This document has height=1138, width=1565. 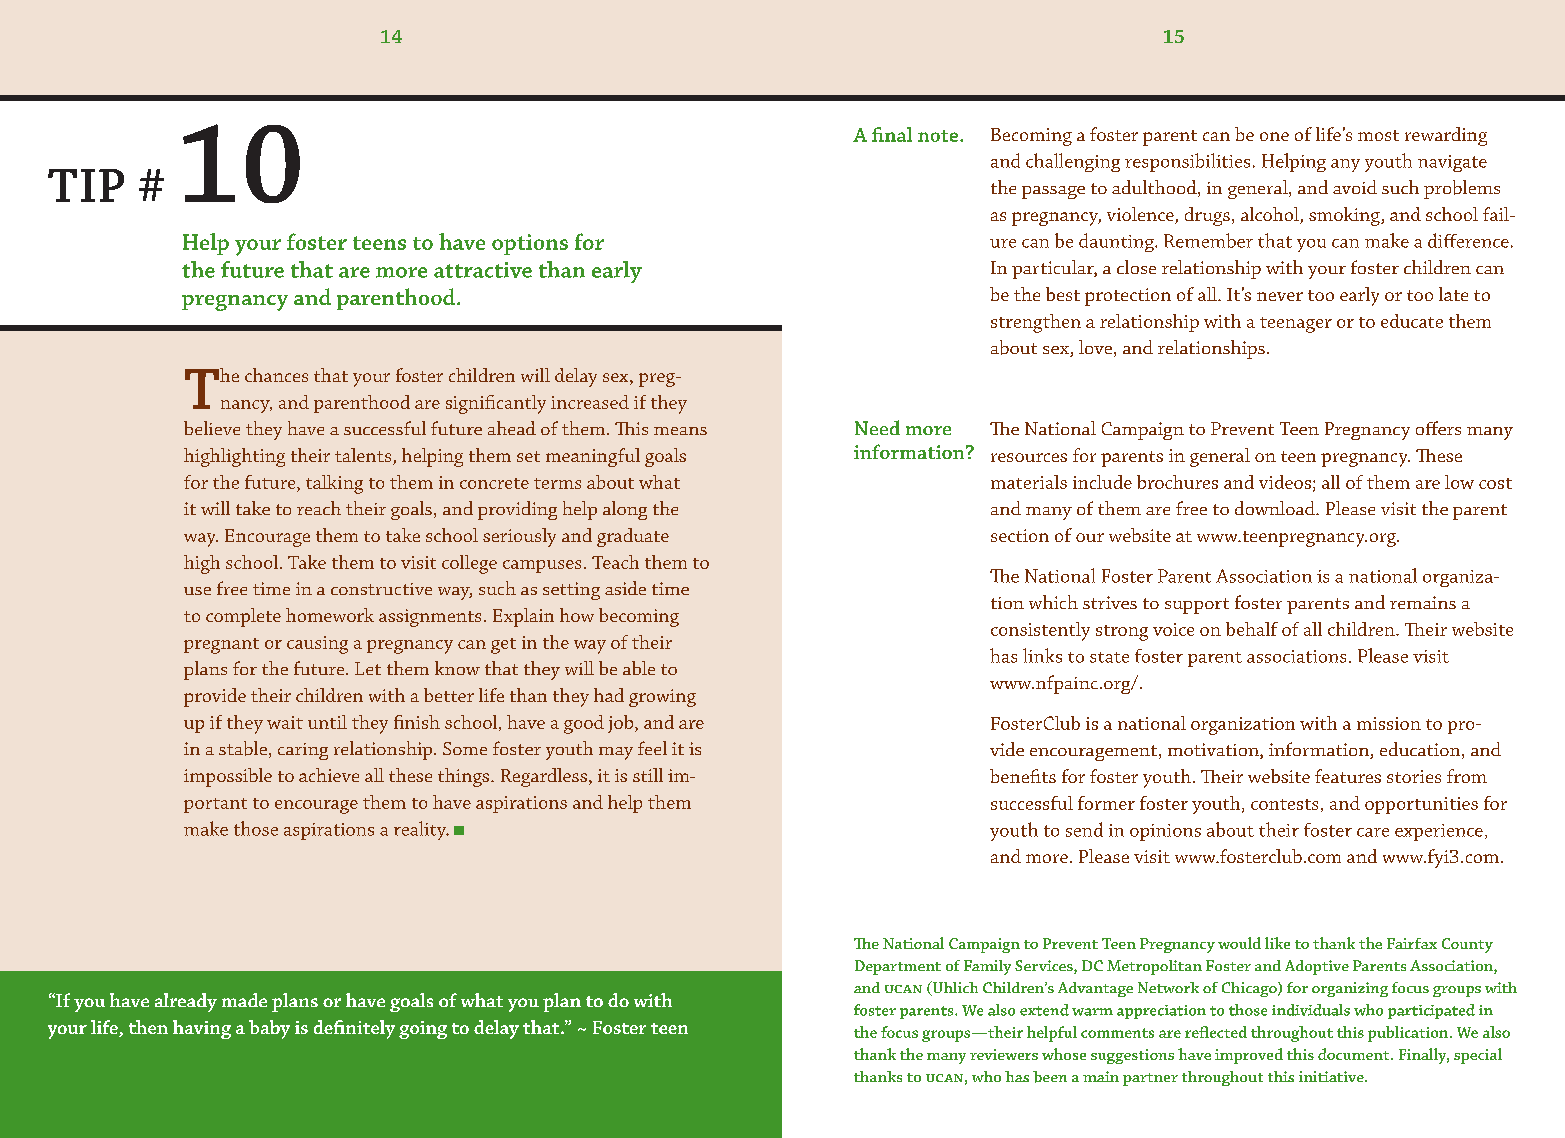 I want to click on believe, so click(x=212, y=428).
